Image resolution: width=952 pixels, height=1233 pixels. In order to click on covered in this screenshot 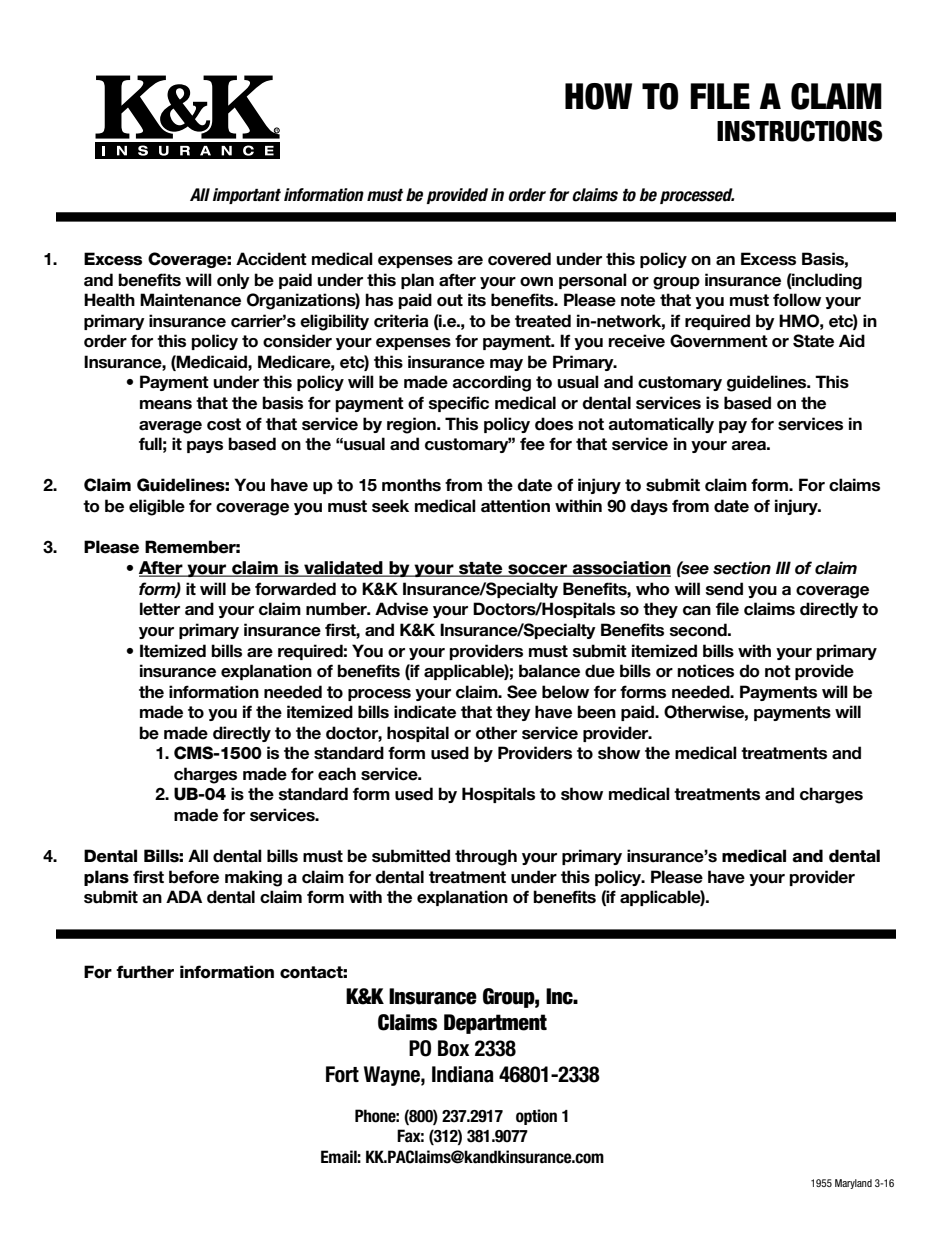, I will do `click(519, 259)`.
